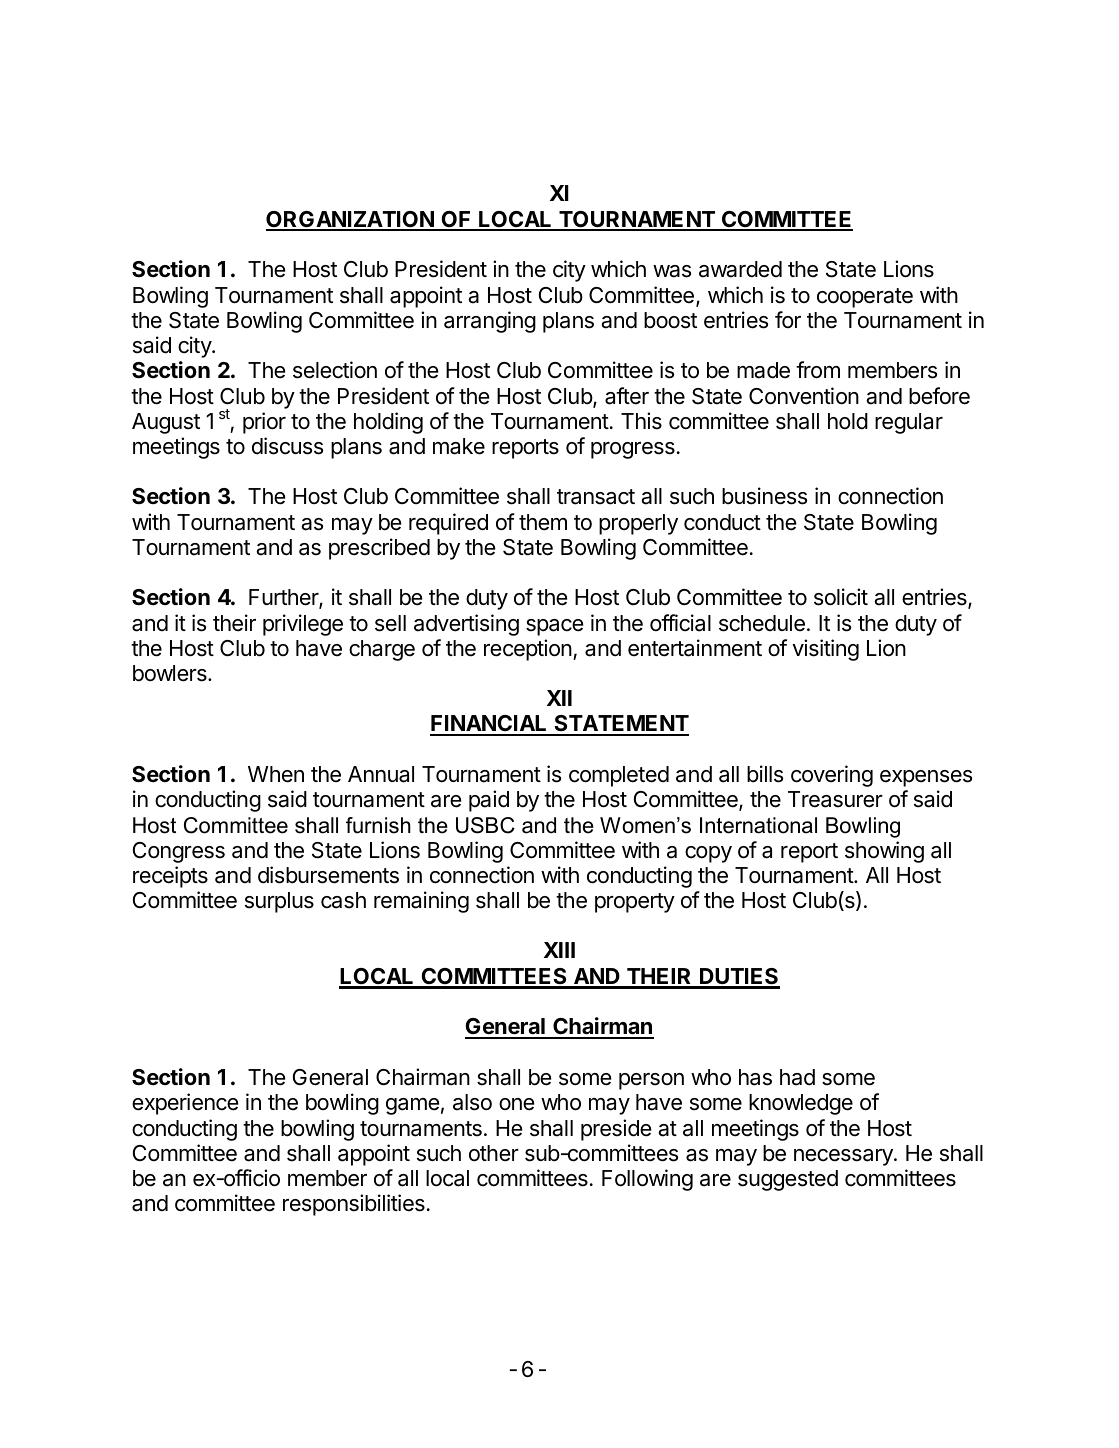 The width and height of the screenshot is (1119, 1448). I want to click on covering, so click(832, 776).
